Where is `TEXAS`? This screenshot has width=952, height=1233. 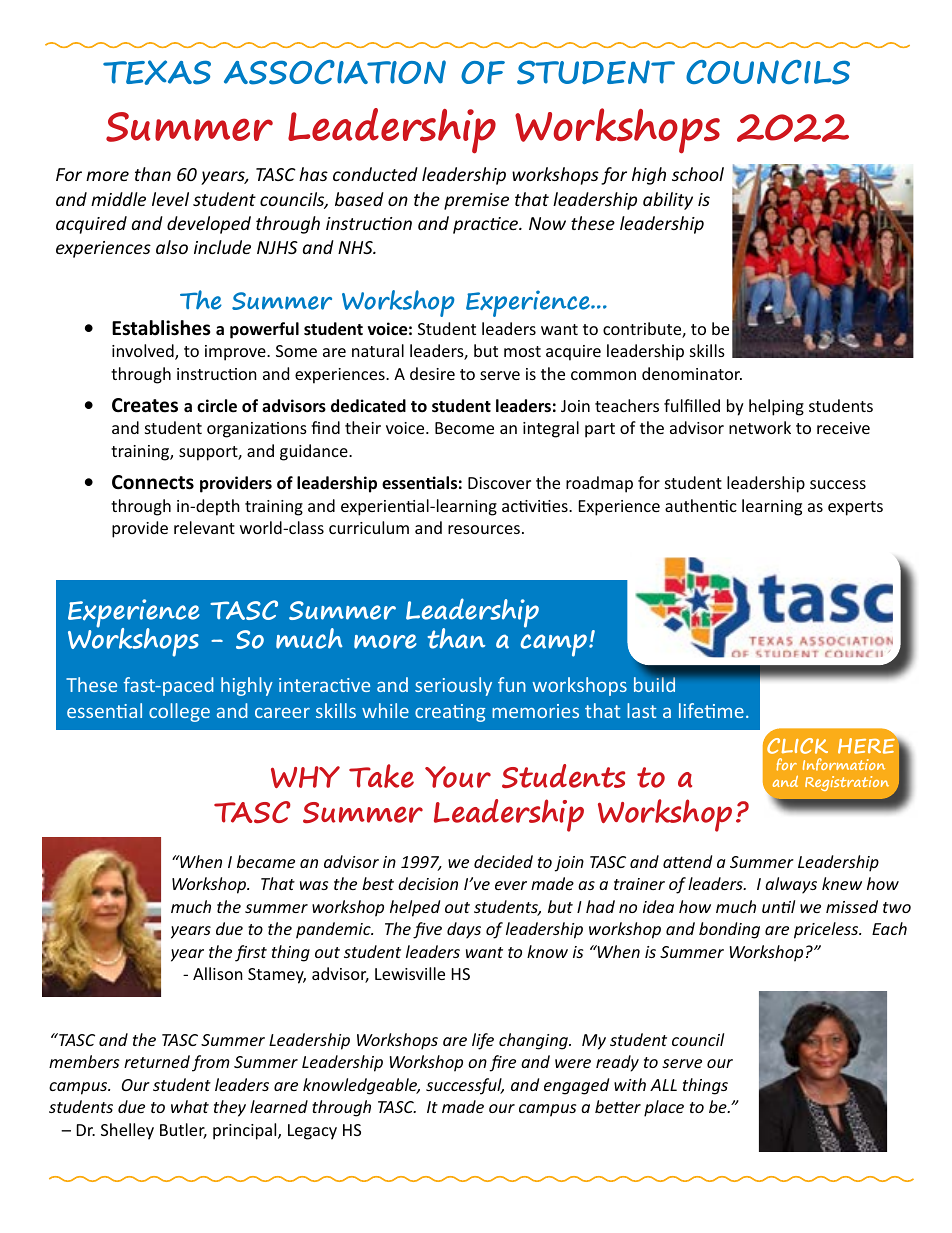
TEXAS is located at coordinates (157, 72).
